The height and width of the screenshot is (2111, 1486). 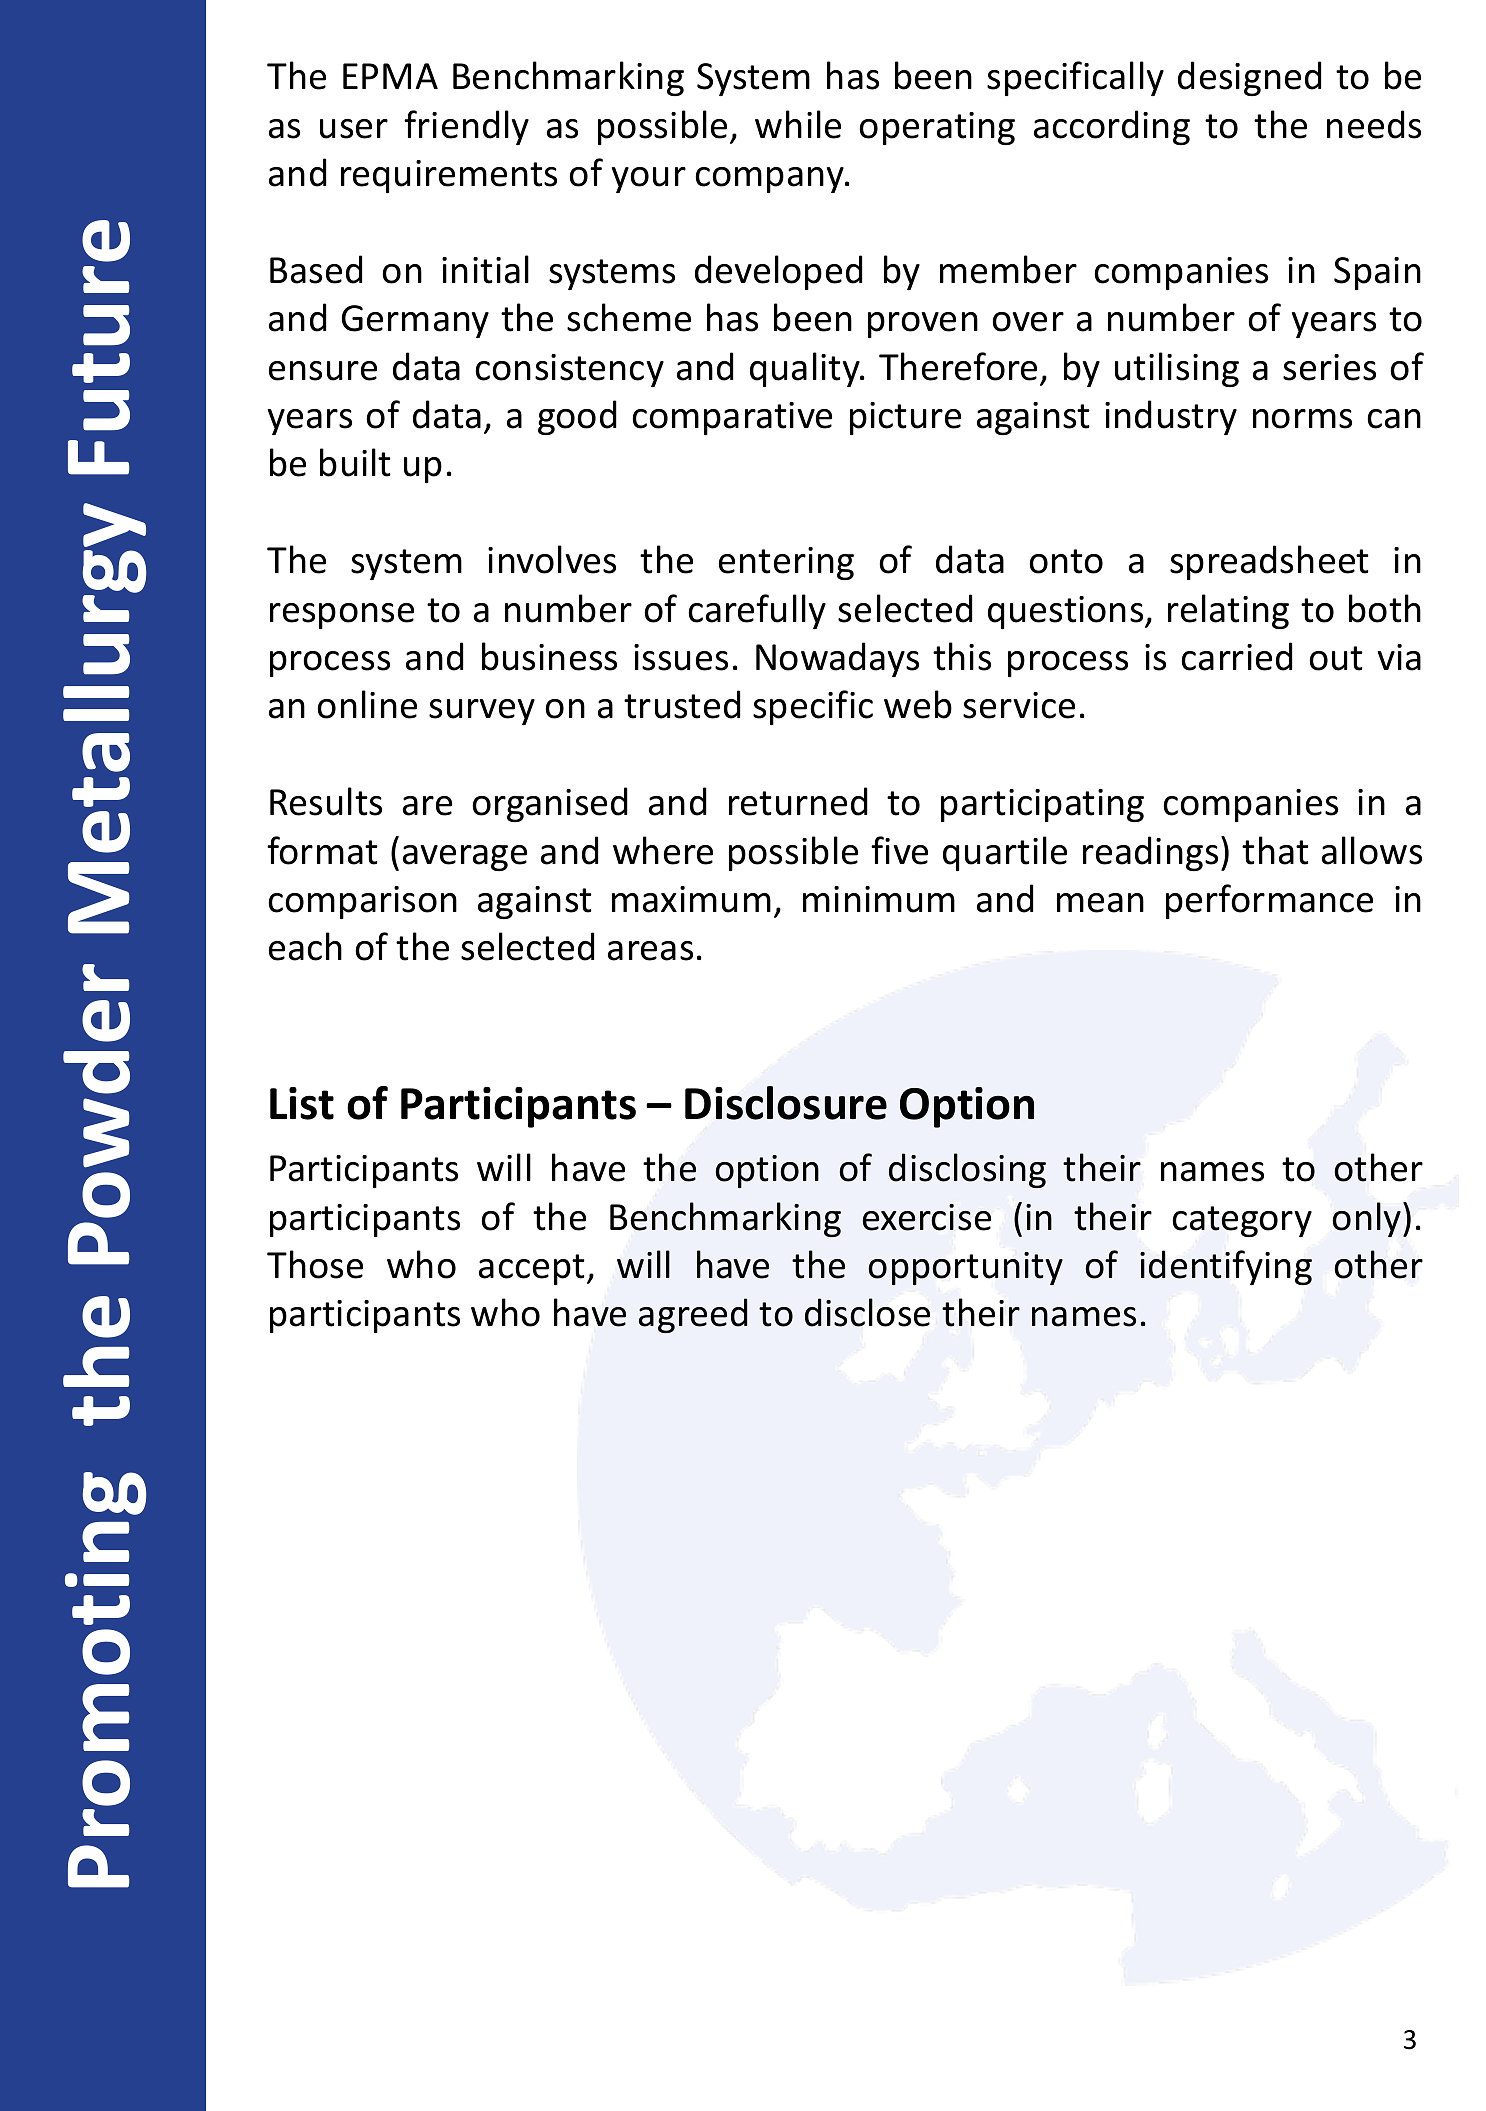 What do you see at coordinates (532, 1269) in the screenshot?
I see `accept` at bounding box center [532, 1269].
